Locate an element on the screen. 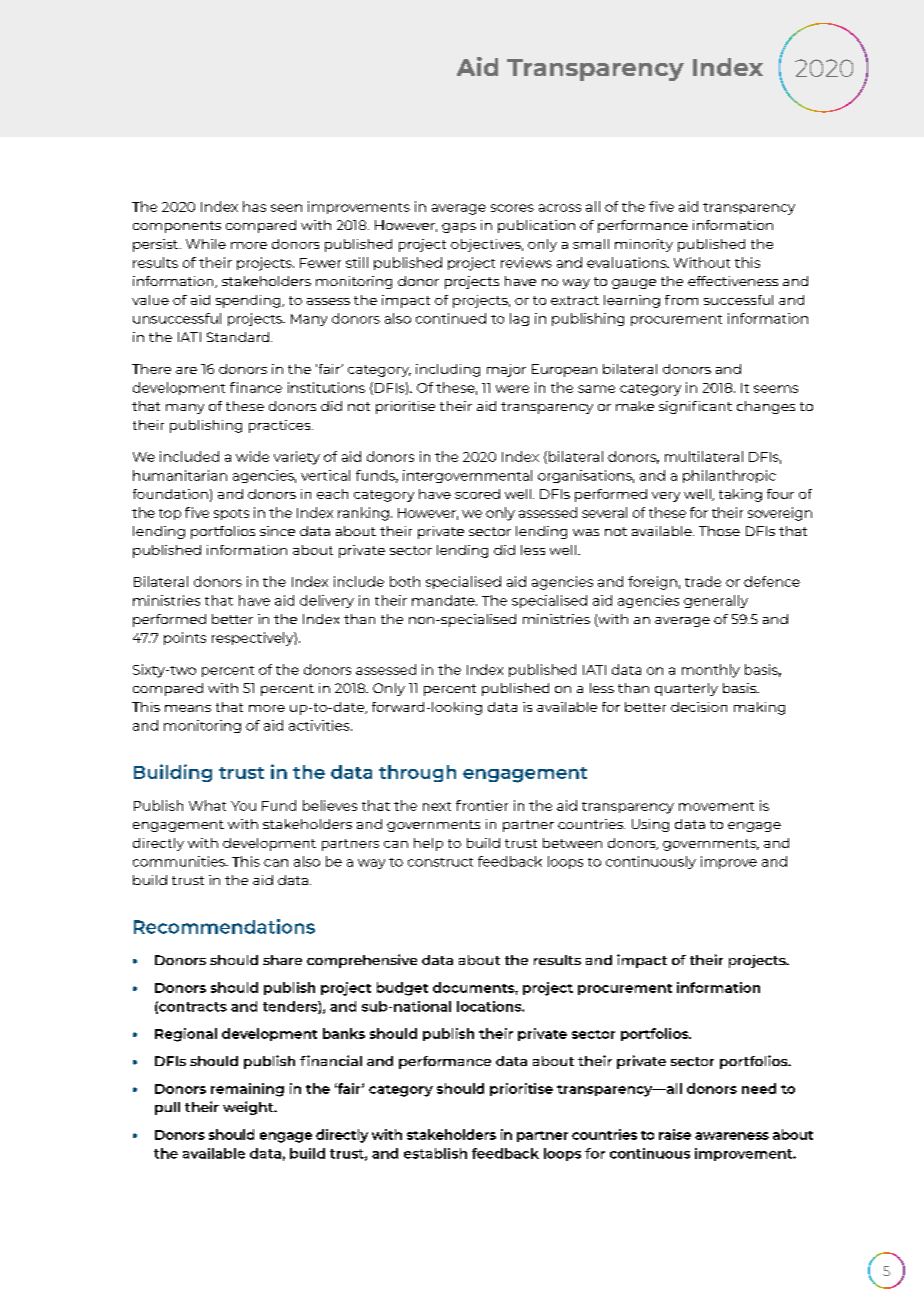 This screenshot has height=1308, width=924. While is located at coordinates (206, 244).
